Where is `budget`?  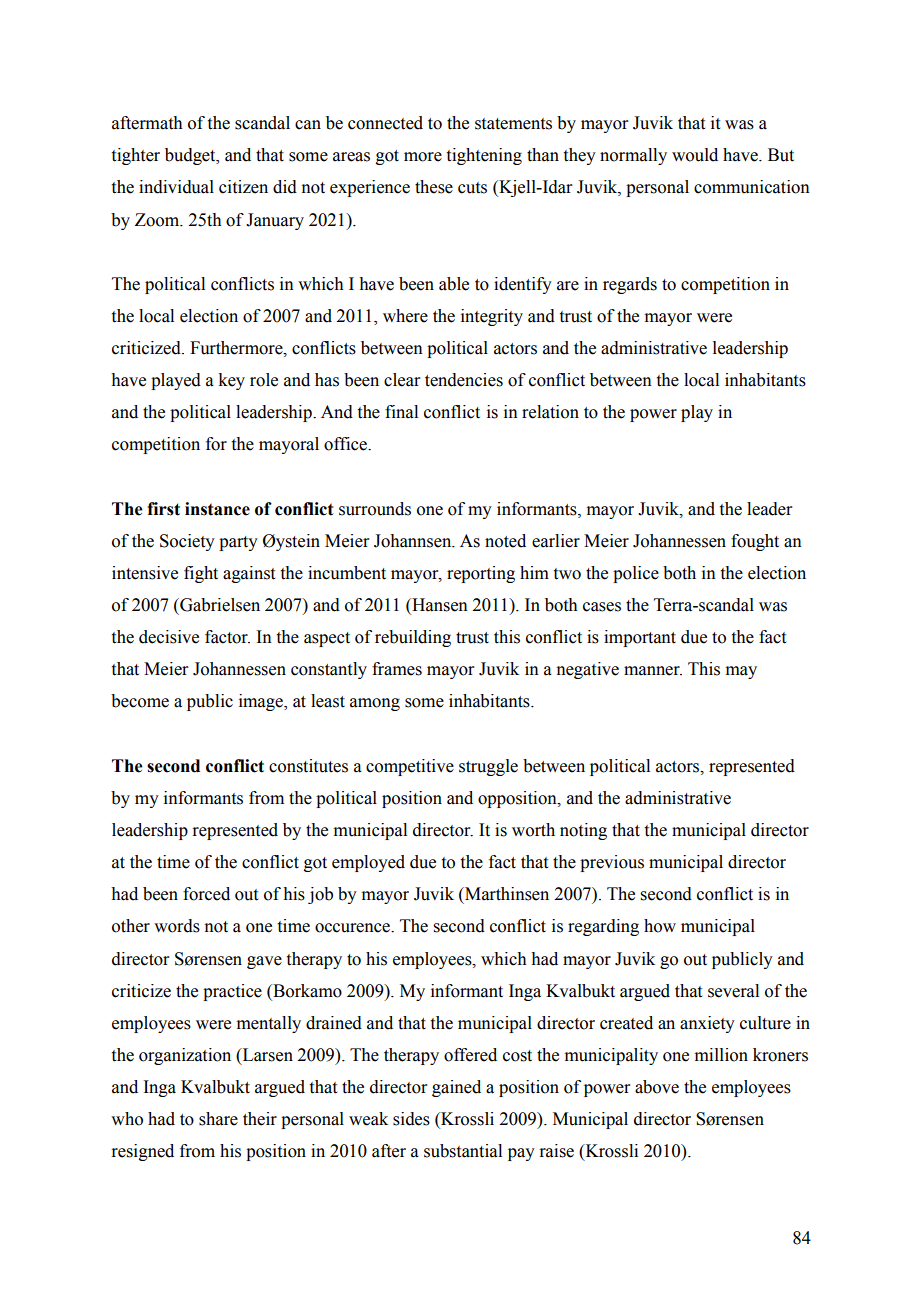
budget is located at coordinates (191, 156).
